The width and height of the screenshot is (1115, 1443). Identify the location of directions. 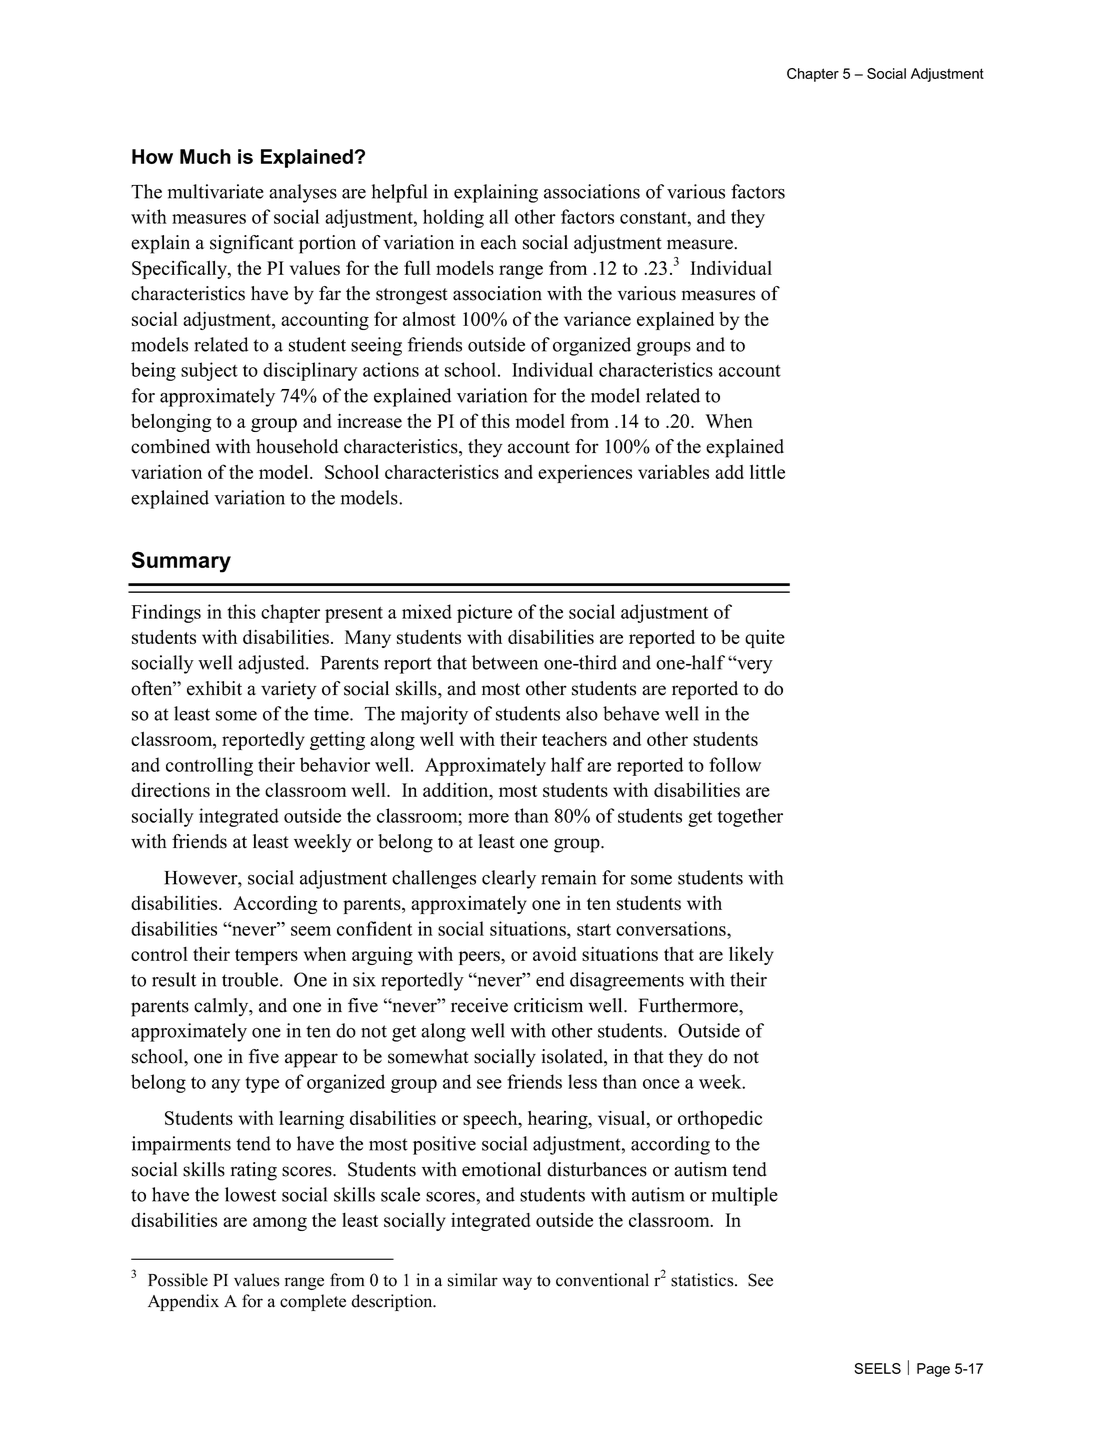
(170, 790).
